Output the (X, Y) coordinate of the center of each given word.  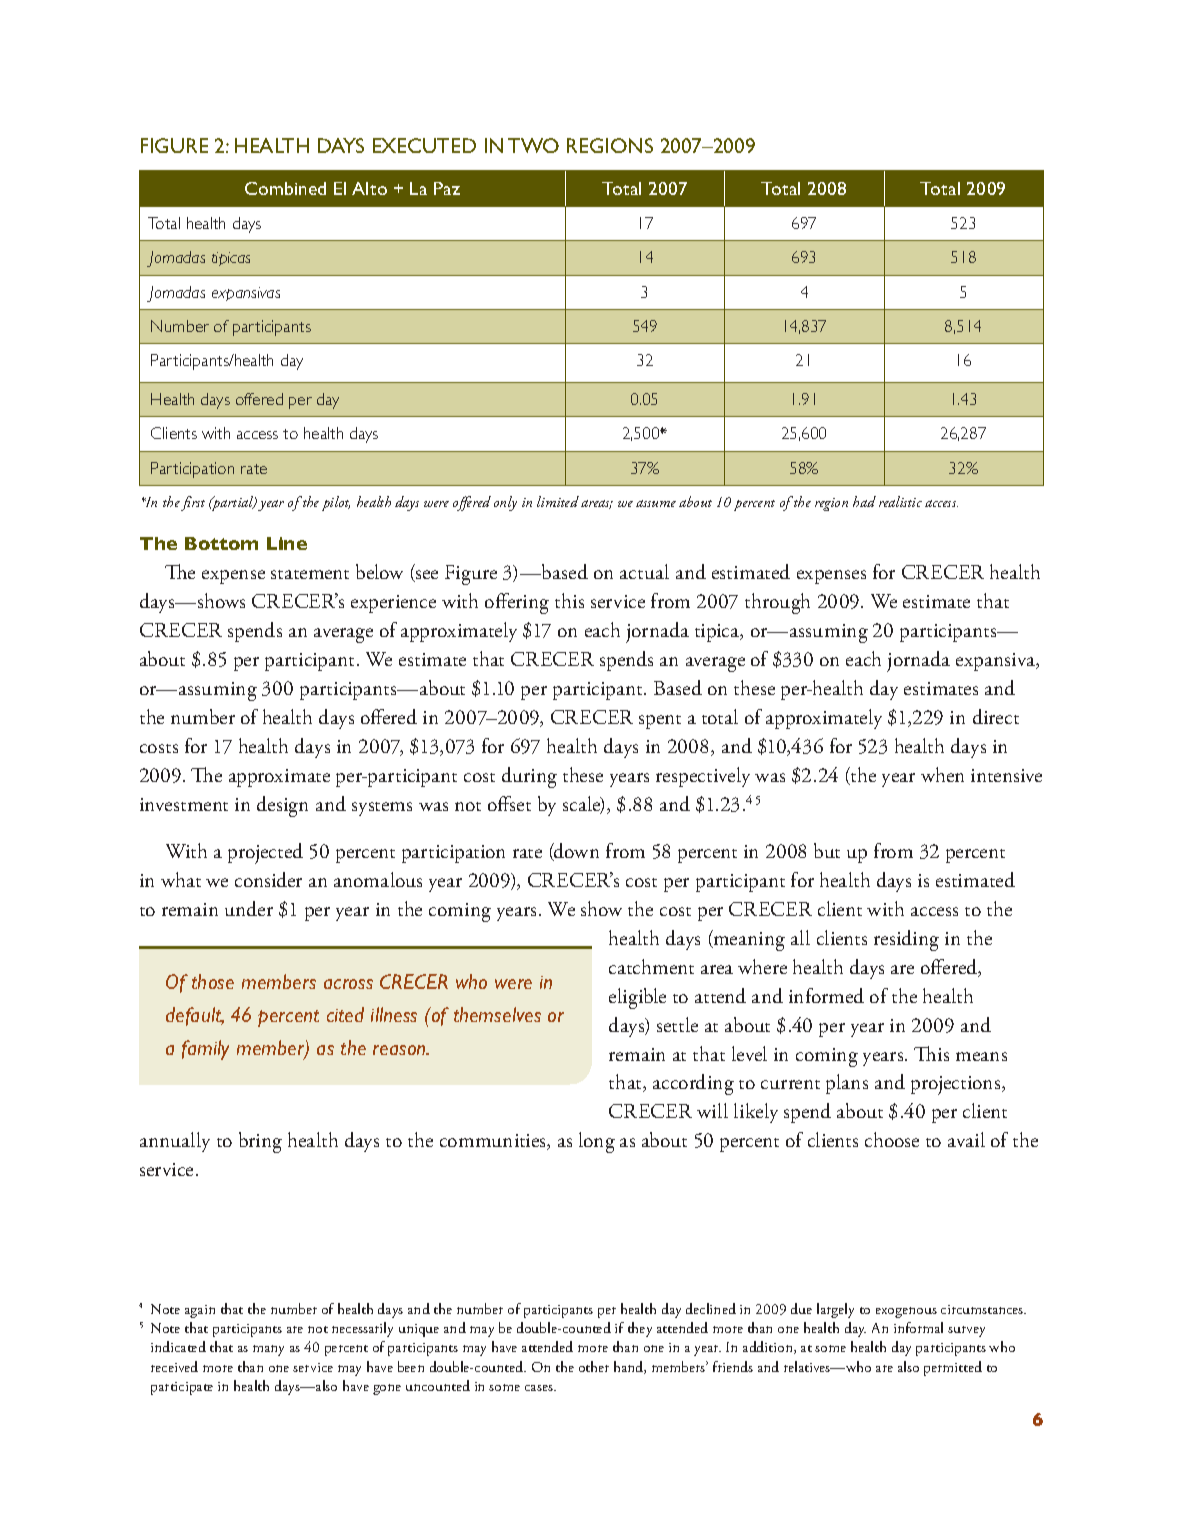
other (594, 1366)
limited (558, 501)
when (942, 774)
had (864, 501)
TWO (533, 145)
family (205, 1050)
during (529, 777)
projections (957, 1085)
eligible (637, 998)
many (268, 1350)
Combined (285, 188)
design (282, 806)
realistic (900, 501)
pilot (336, 503)
